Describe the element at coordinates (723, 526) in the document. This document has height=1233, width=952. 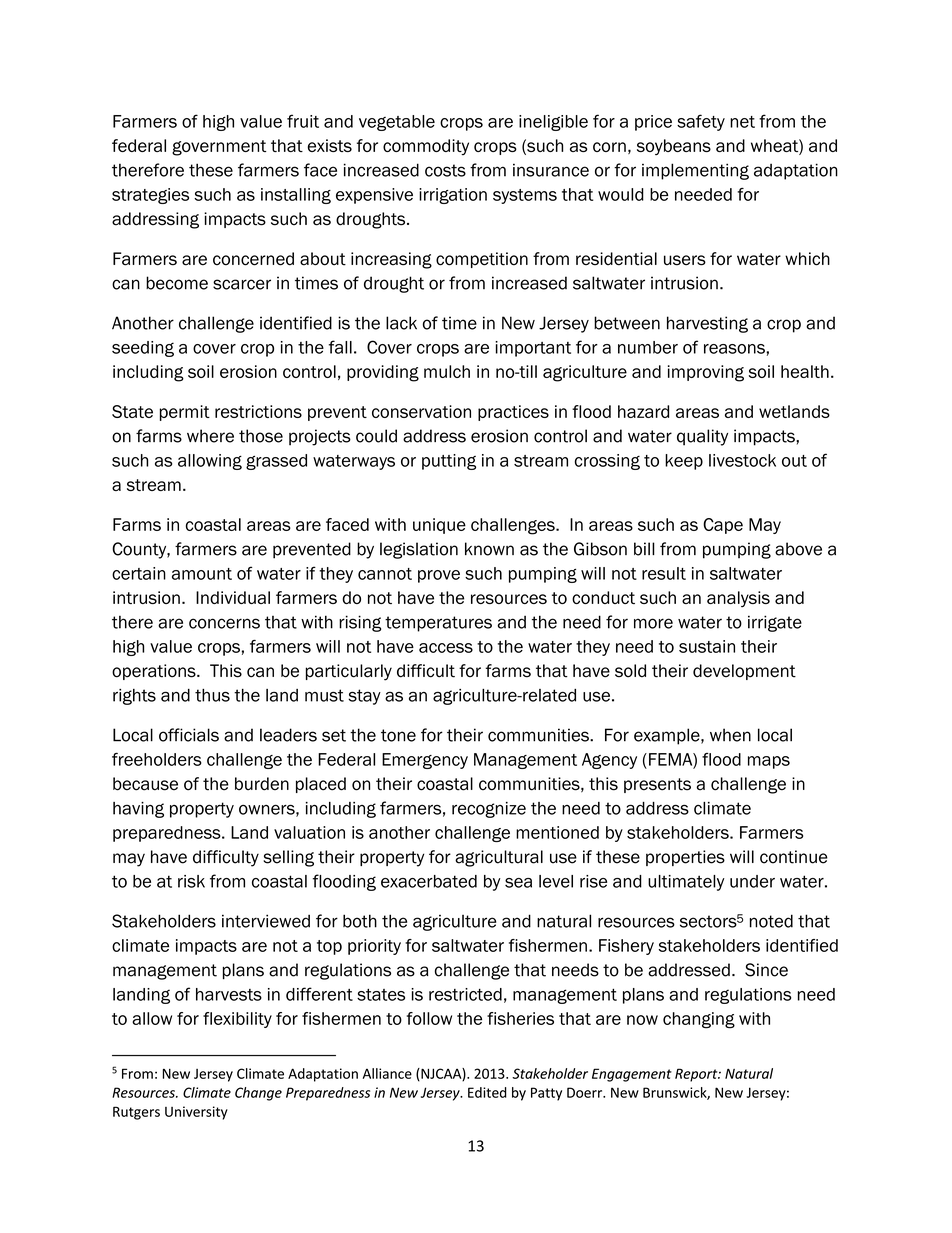
I see `Cape` at that location.
